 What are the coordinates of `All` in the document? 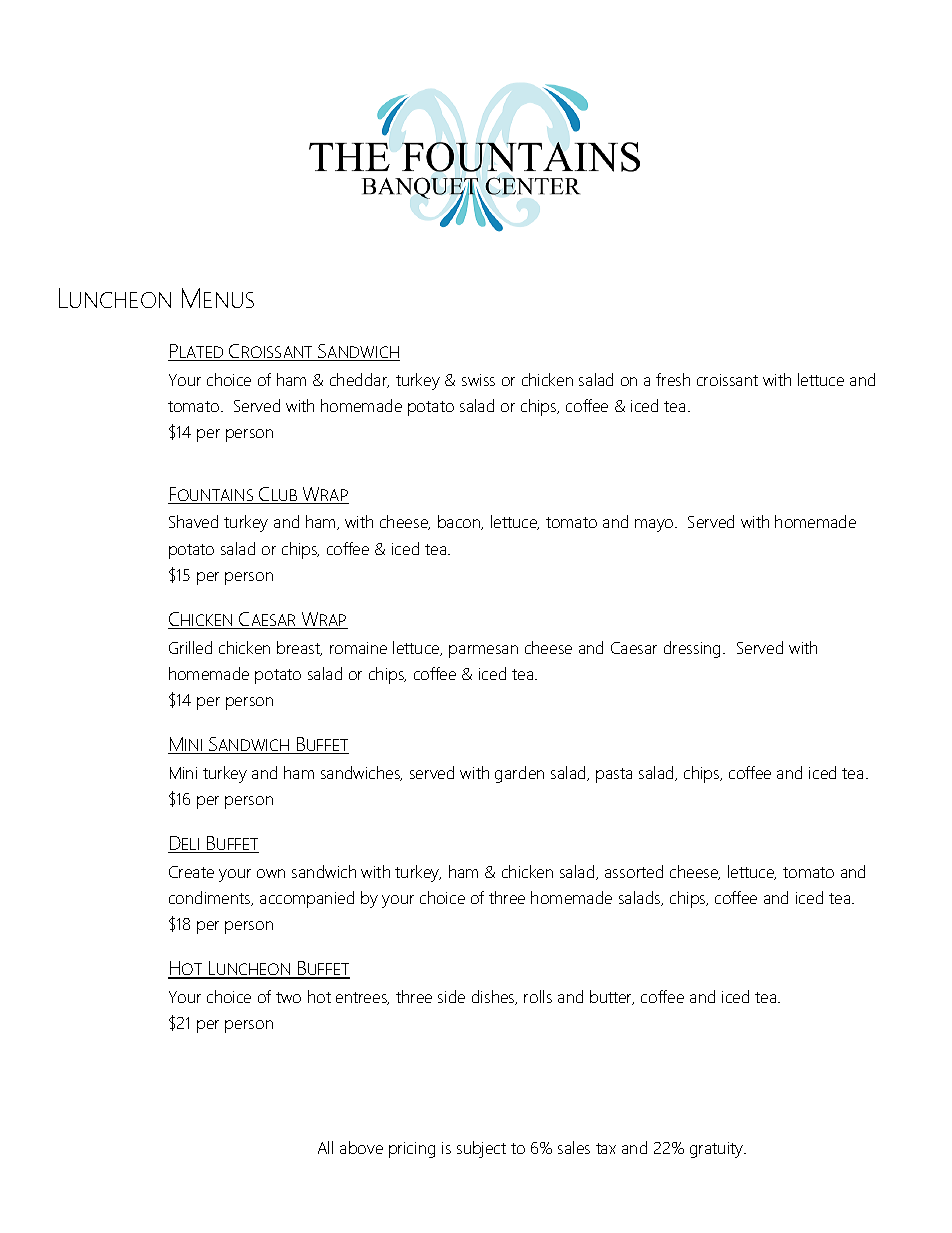 It's located at (325, 1147).
